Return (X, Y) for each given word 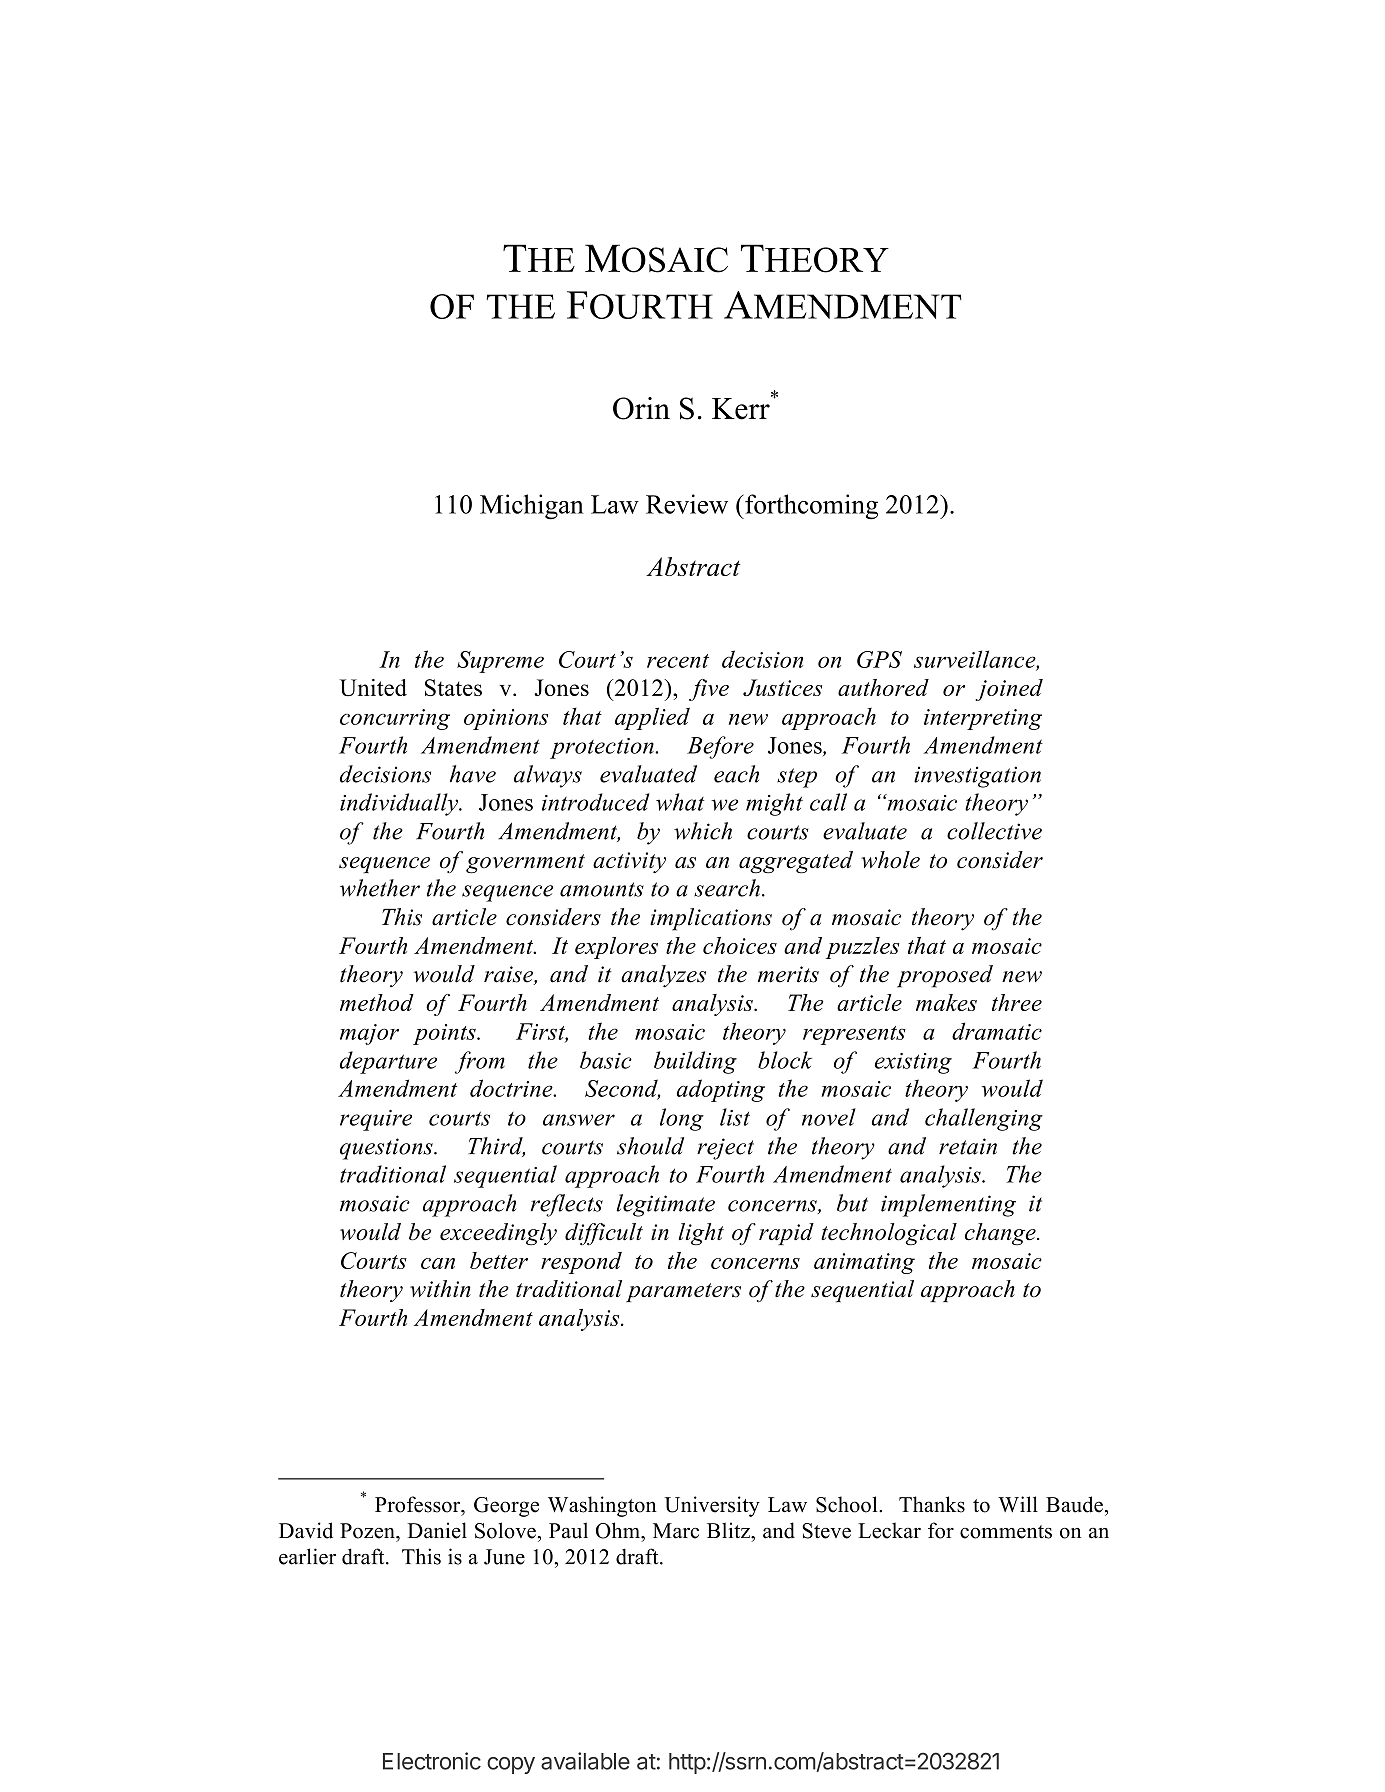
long (682, 1119)
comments (1006, 1532)
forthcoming (810, 507)
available (585, 1761)
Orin (641, 408)
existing (913, 1063)
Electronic (432, 1761)
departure (388, 1062)
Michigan (532, 507)
